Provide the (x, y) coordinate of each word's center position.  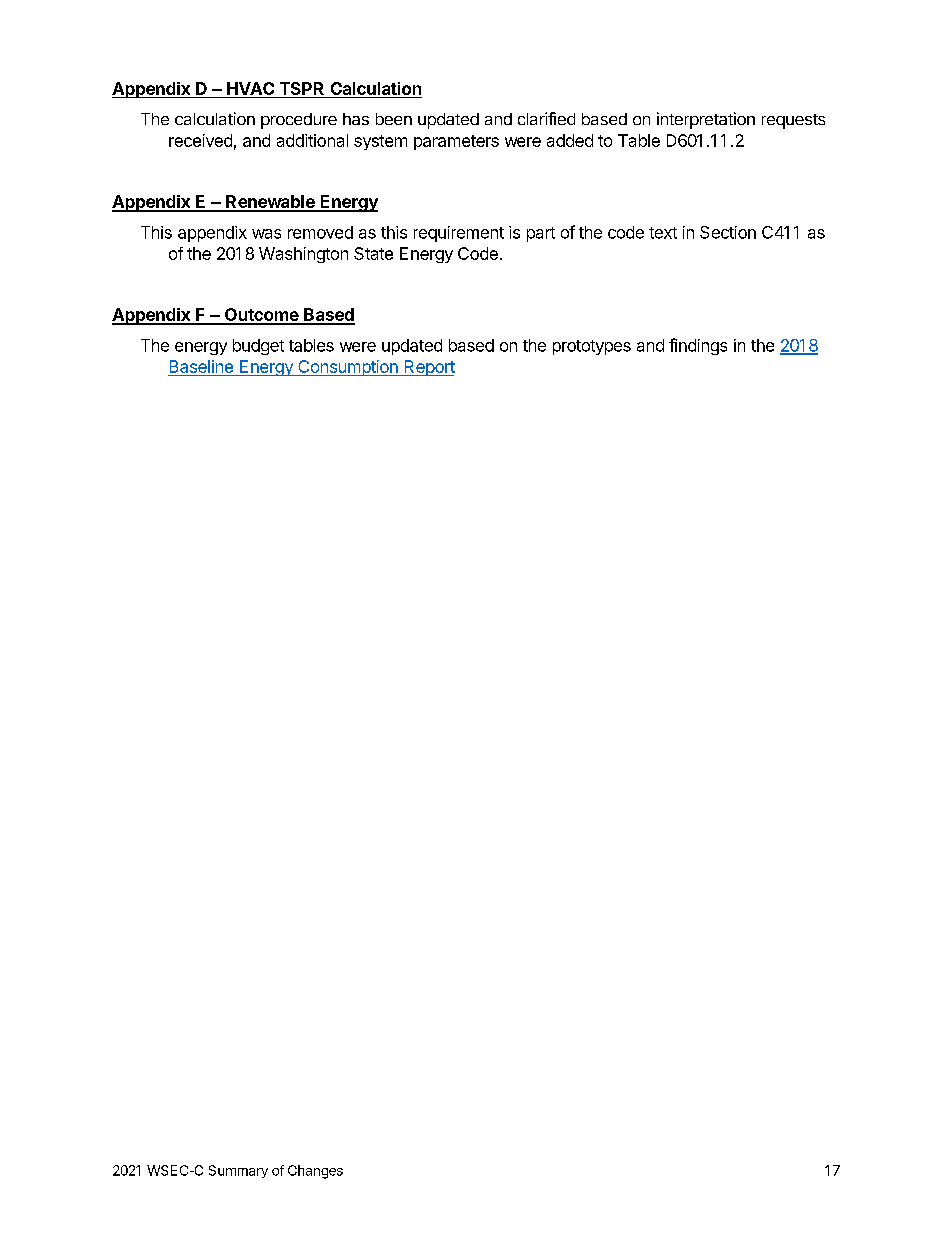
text (663, 233)
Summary (238, 1171)
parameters (456, 142)
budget (258, 347)
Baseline (201, 366)
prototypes (592, 347)
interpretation (706, 120)
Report (428, 368)
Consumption (348, 368)
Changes (315, 1172)
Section (728, 232)
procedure (299, 121)
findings (698, 346)
